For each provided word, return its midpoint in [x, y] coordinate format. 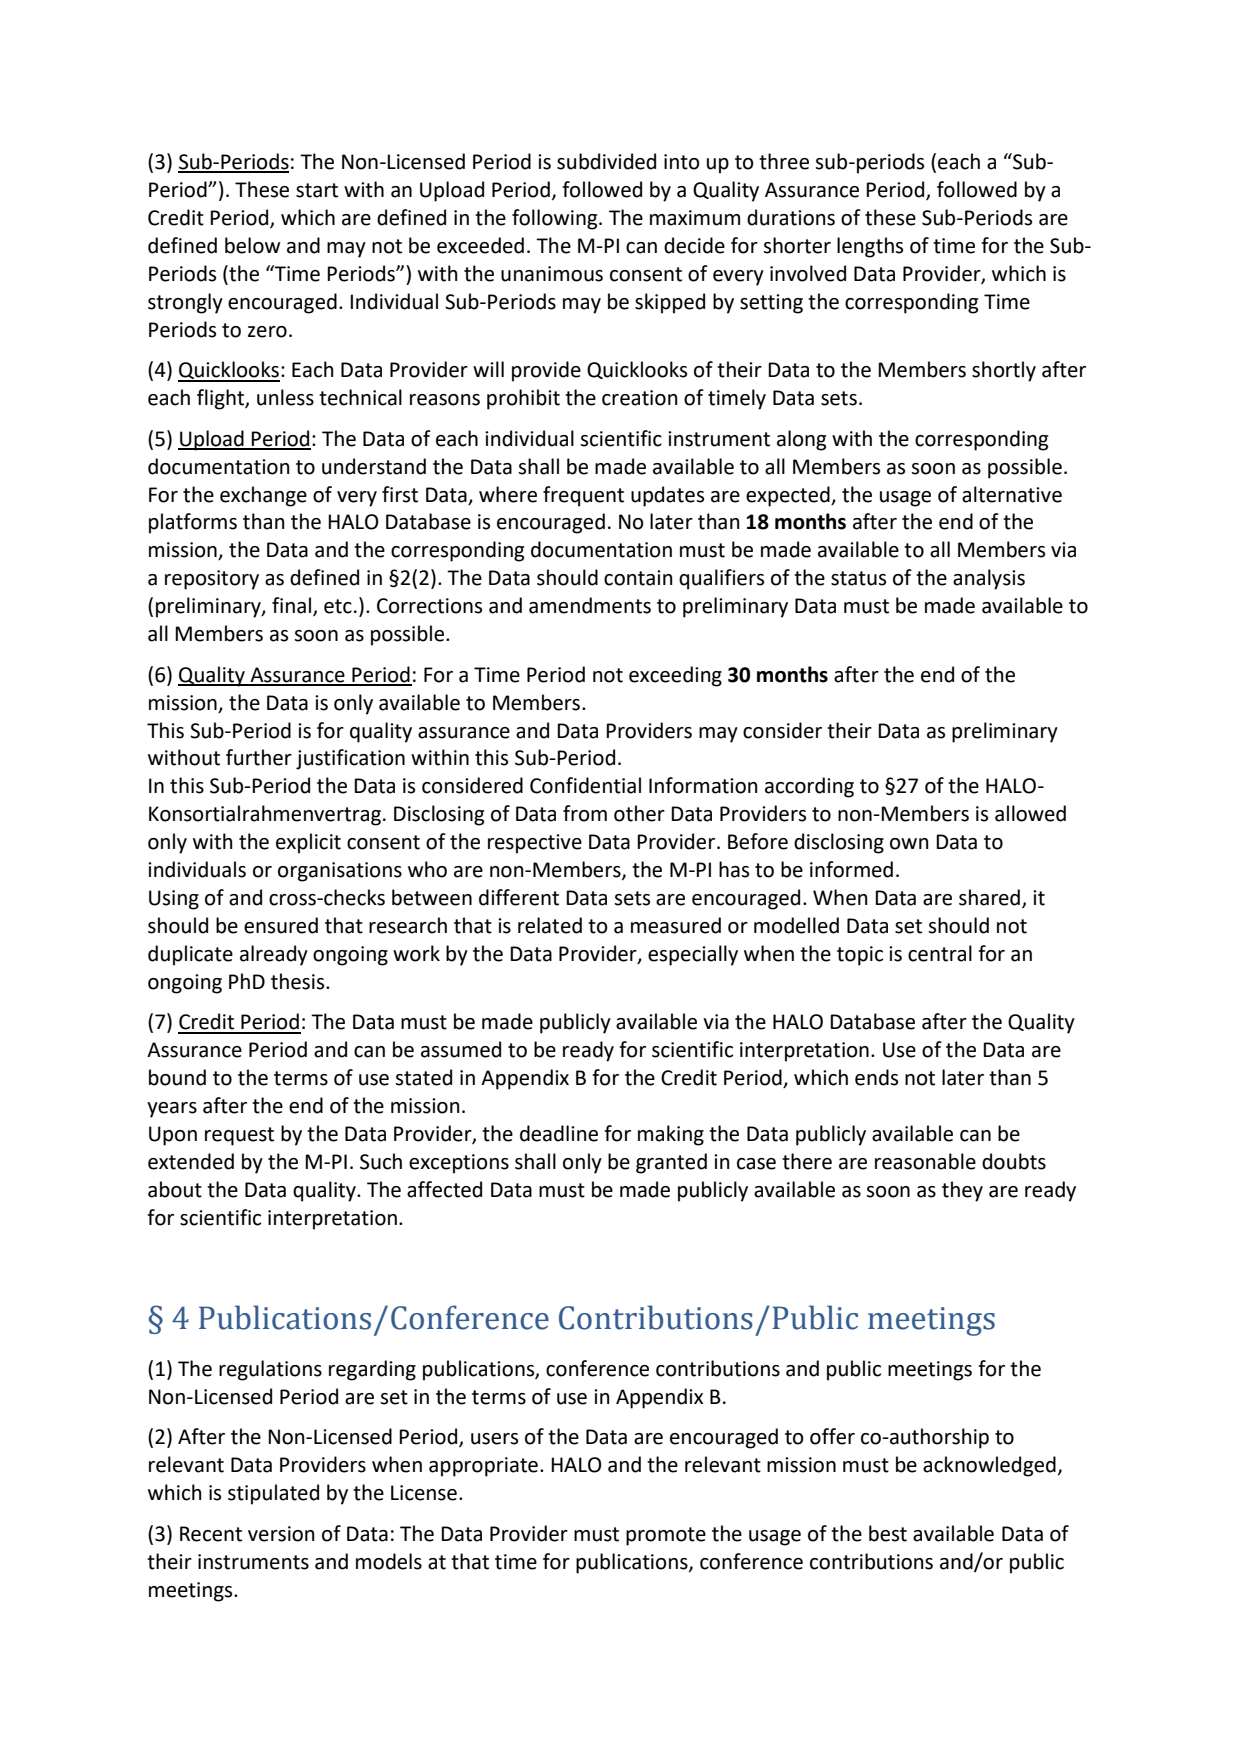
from [585, 813]
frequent [583, 496]
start [317, 190]
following [556, 219]
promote [666, 1536]
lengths [870, 247]
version [281, 1534]
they [962, 1191]
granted [671, 1163]
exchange [263, 496]
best [888, 1533]
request [239, 1136]
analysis [989, 579]
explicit [308, 843]
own [909, 844]
